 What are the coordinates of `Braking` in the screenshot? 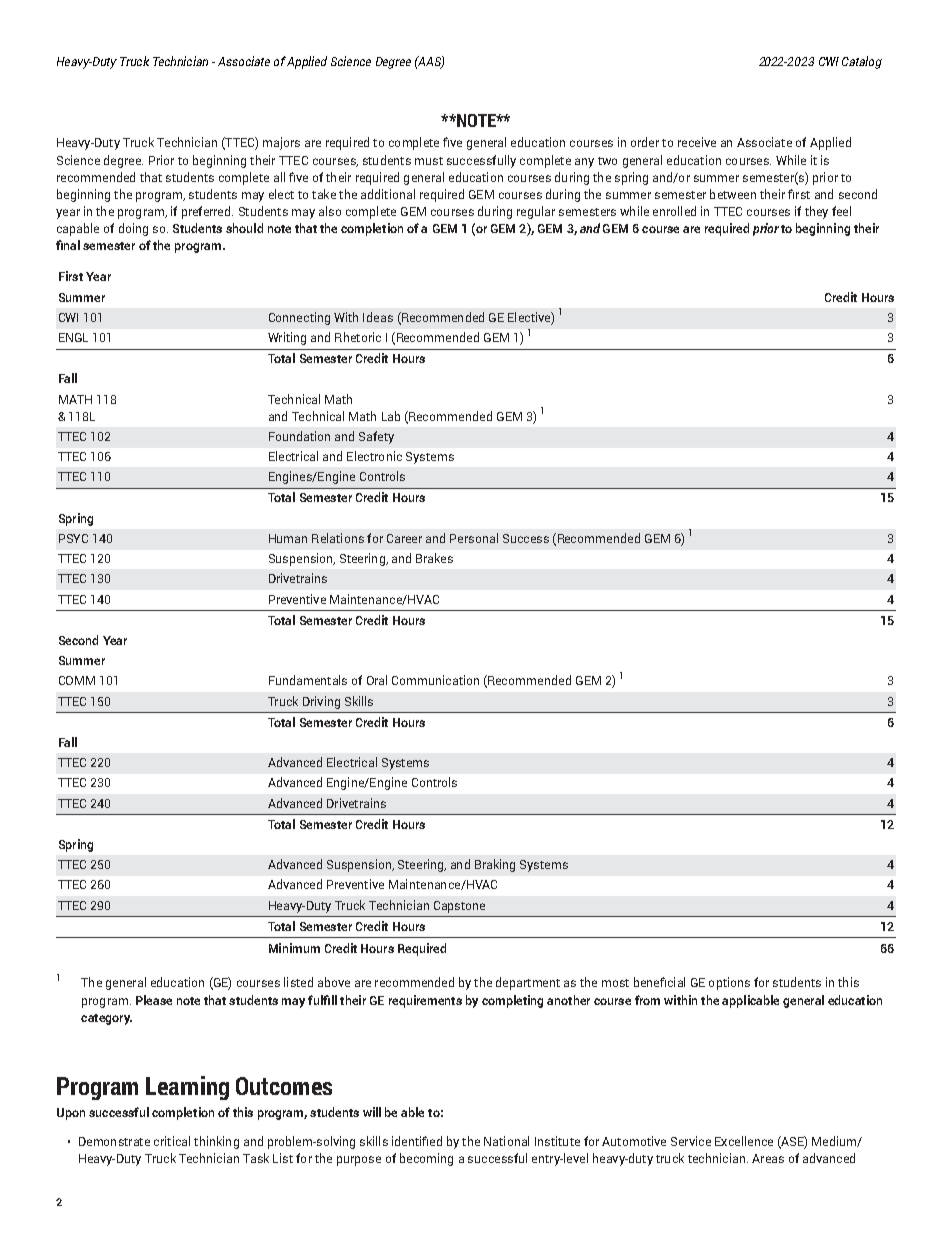 It's located at (495, 865).
